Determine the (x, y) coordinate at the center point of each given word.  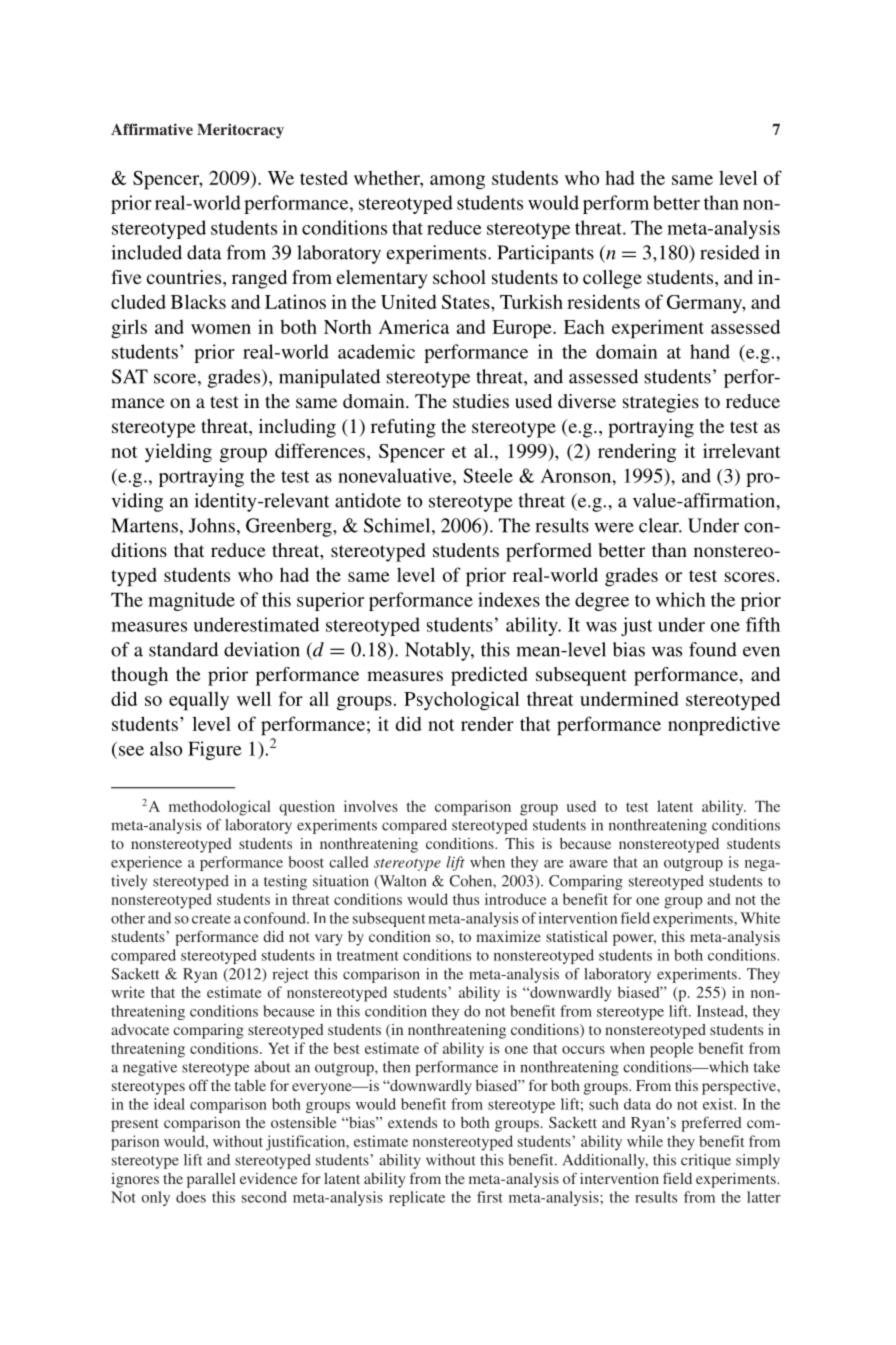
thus (466, 899)
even (761, 651)
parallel (211, 1180)
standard (183, 649)
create (211, 919)
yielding (178, 453)
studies (481, 401)
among (457, 182)
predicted (489, 676)
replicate (417, 1198)
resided (730, 252)
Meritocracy (240, 131)
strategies (661, 403)
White (760, 918)
